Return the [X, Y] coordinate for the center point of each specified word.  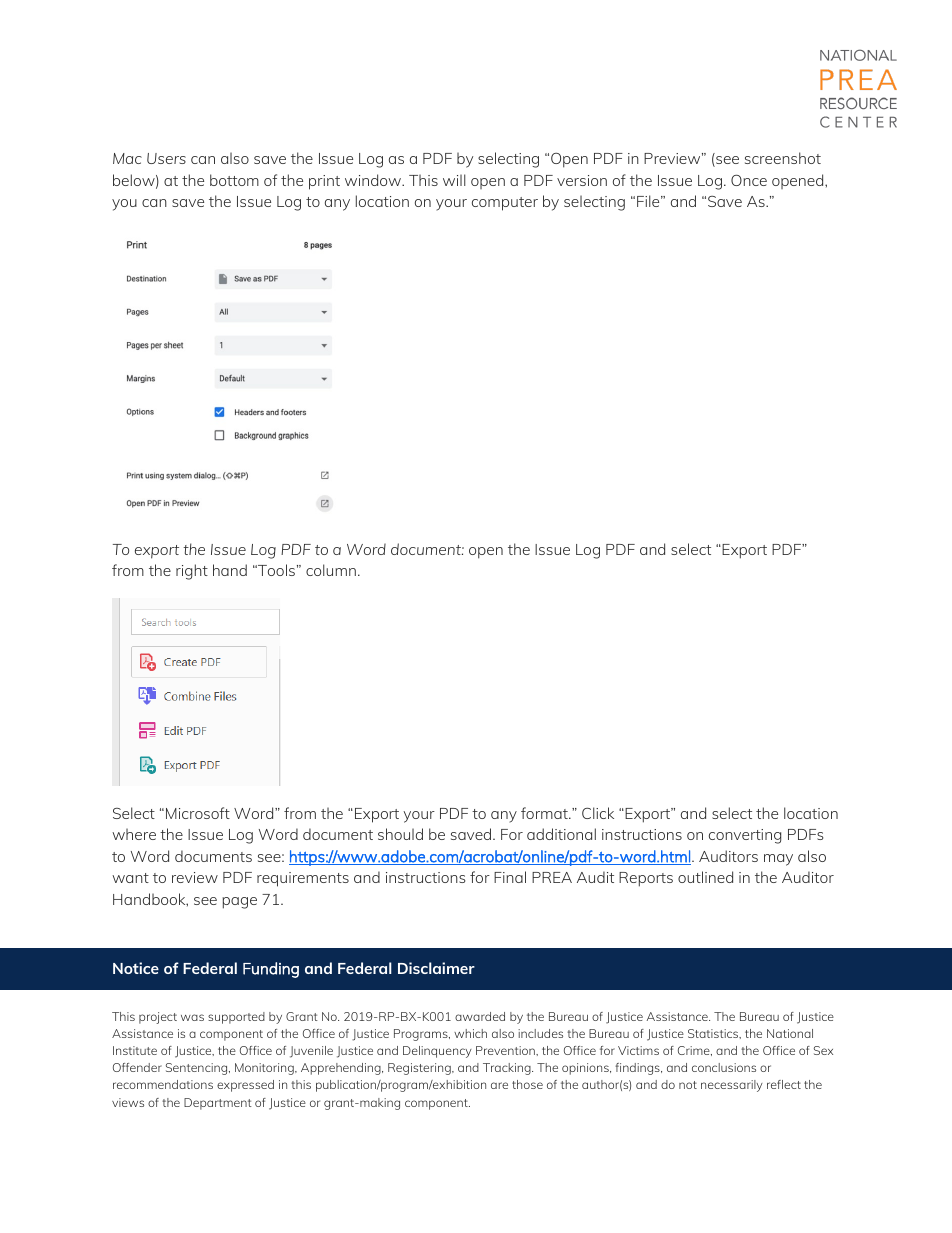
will [454, 180]
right [192, 572]
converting [745, 836]
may [778, 860]
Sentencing [198, 1069]
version [582, 180]
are [499, 1085]
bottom [234, 180]
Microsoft [198, 813]
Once [749, 180]
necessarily [732, 1086]
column [331, 570]
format [545, 813]
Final [510, 877]
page [239, 903]
